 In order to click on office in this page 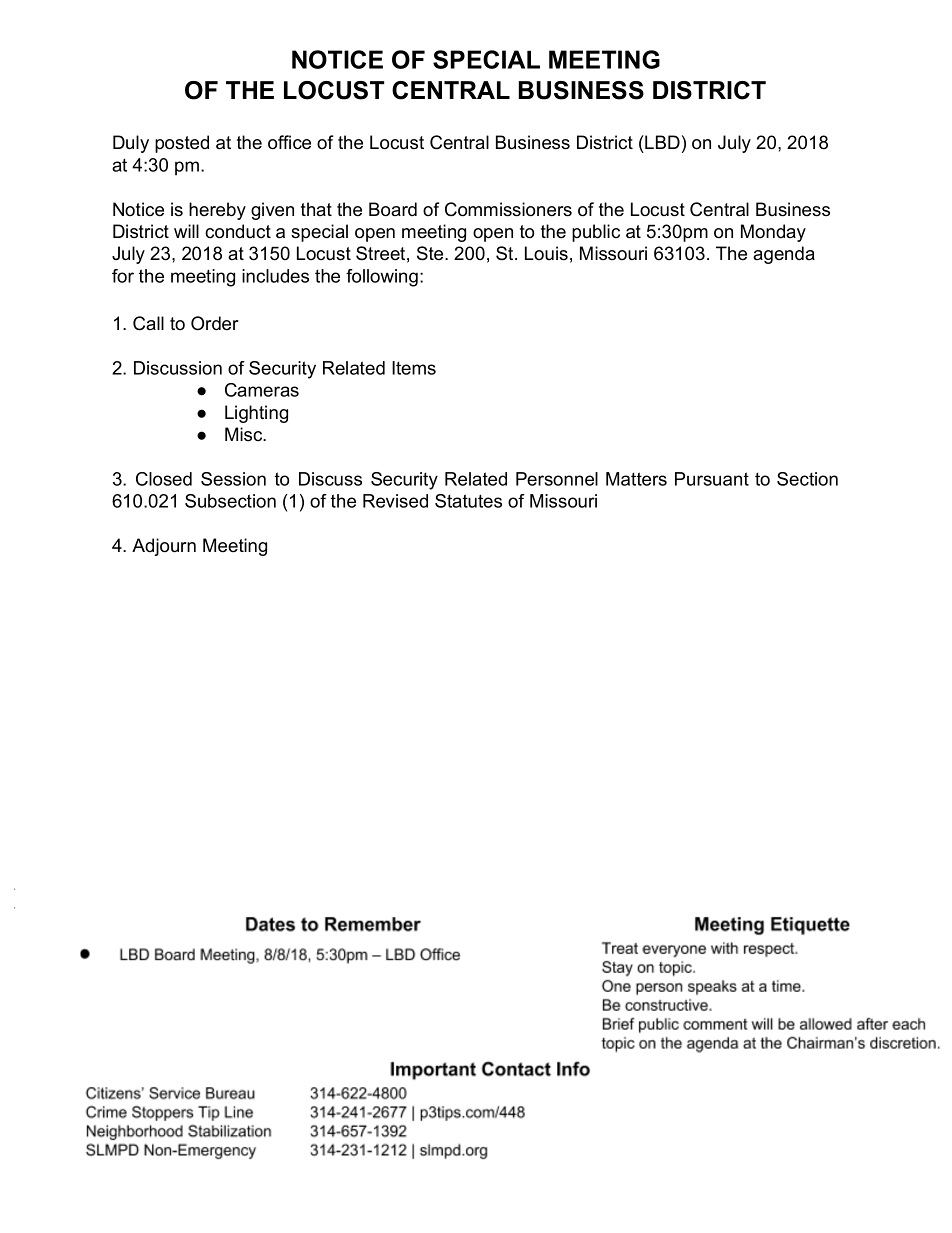, I will do `click(289, 142)`.
